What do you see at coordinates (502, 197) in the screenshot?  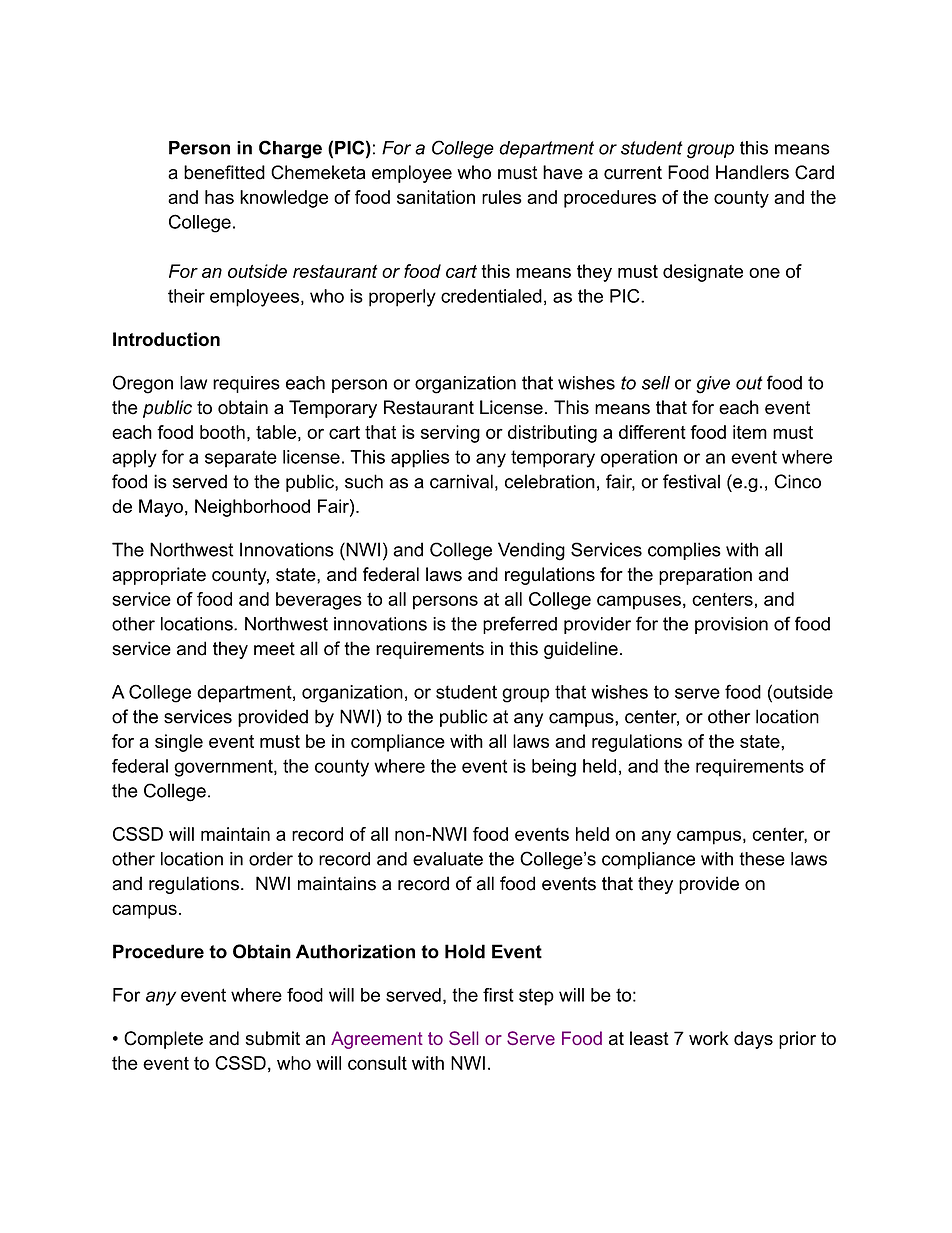 I see `rules` at bounding box center [502, 197].
